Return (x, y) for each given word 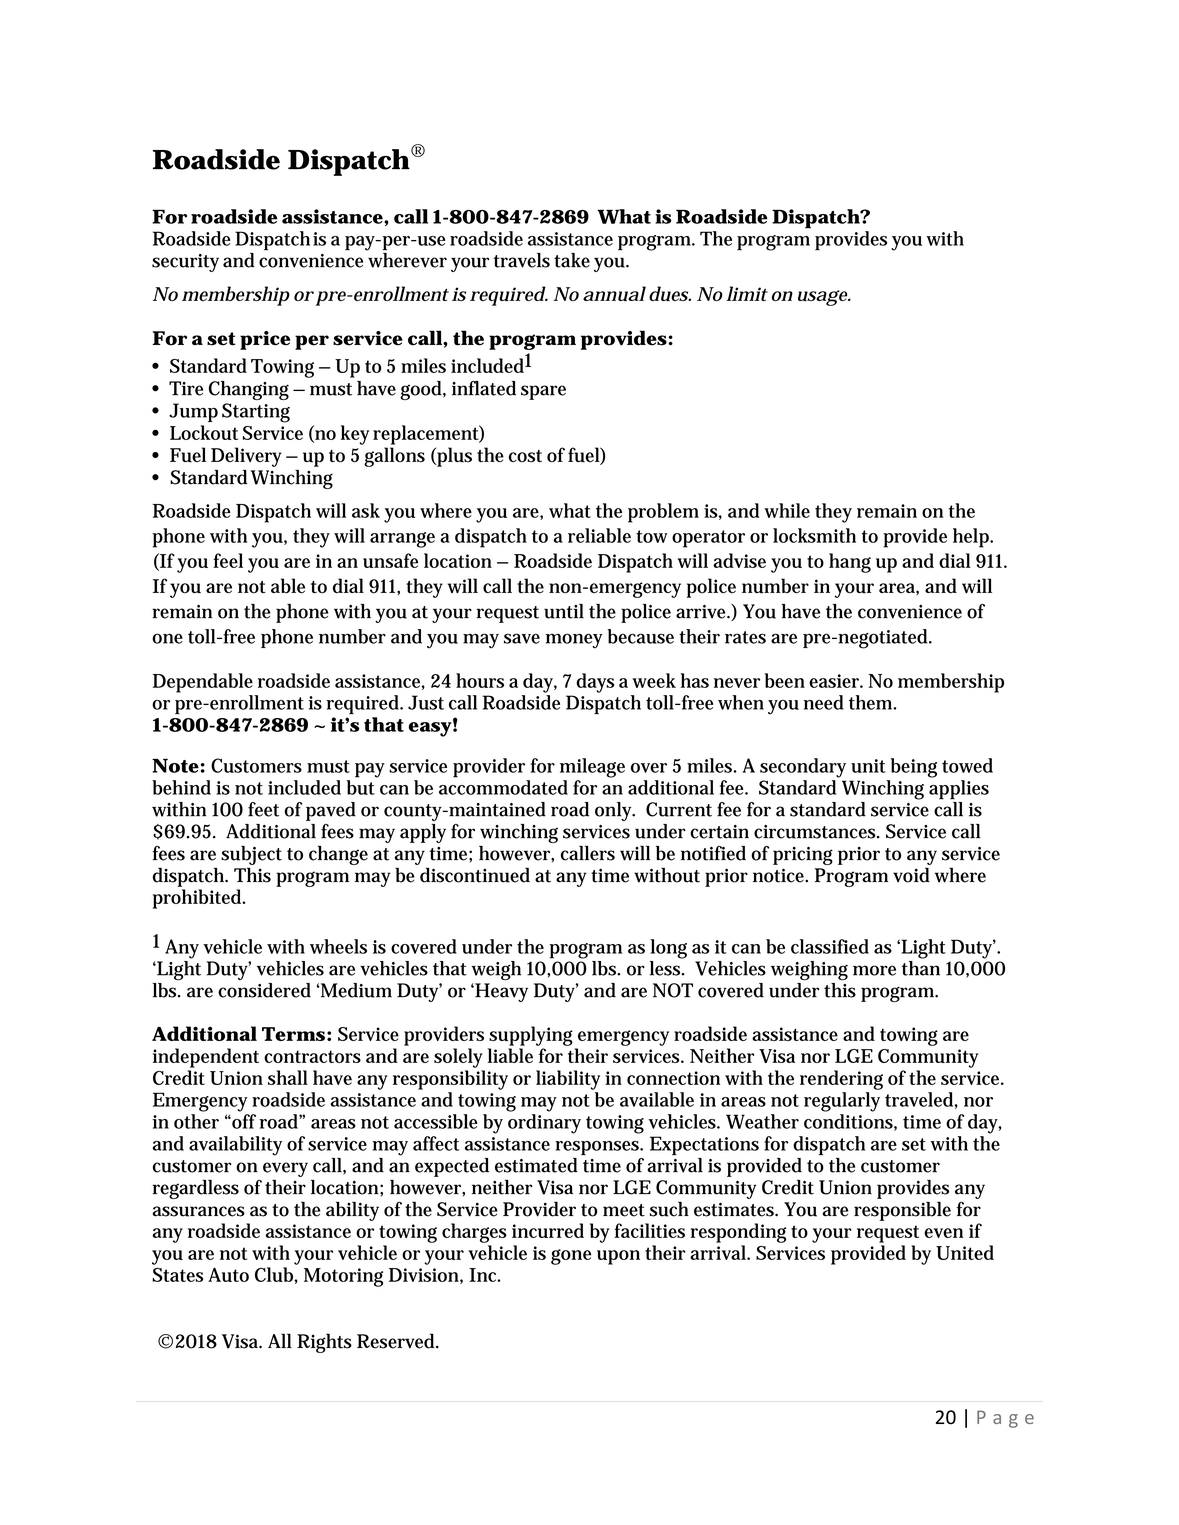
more (874, 970)
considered (264, 990)
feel (228, 560)
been (785, 680)
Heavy (500, 992)
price (265, 340)
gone (571, 1257)
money (574, 641)
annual (614, 293)
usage (824, 298)
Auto (228, 1274)
